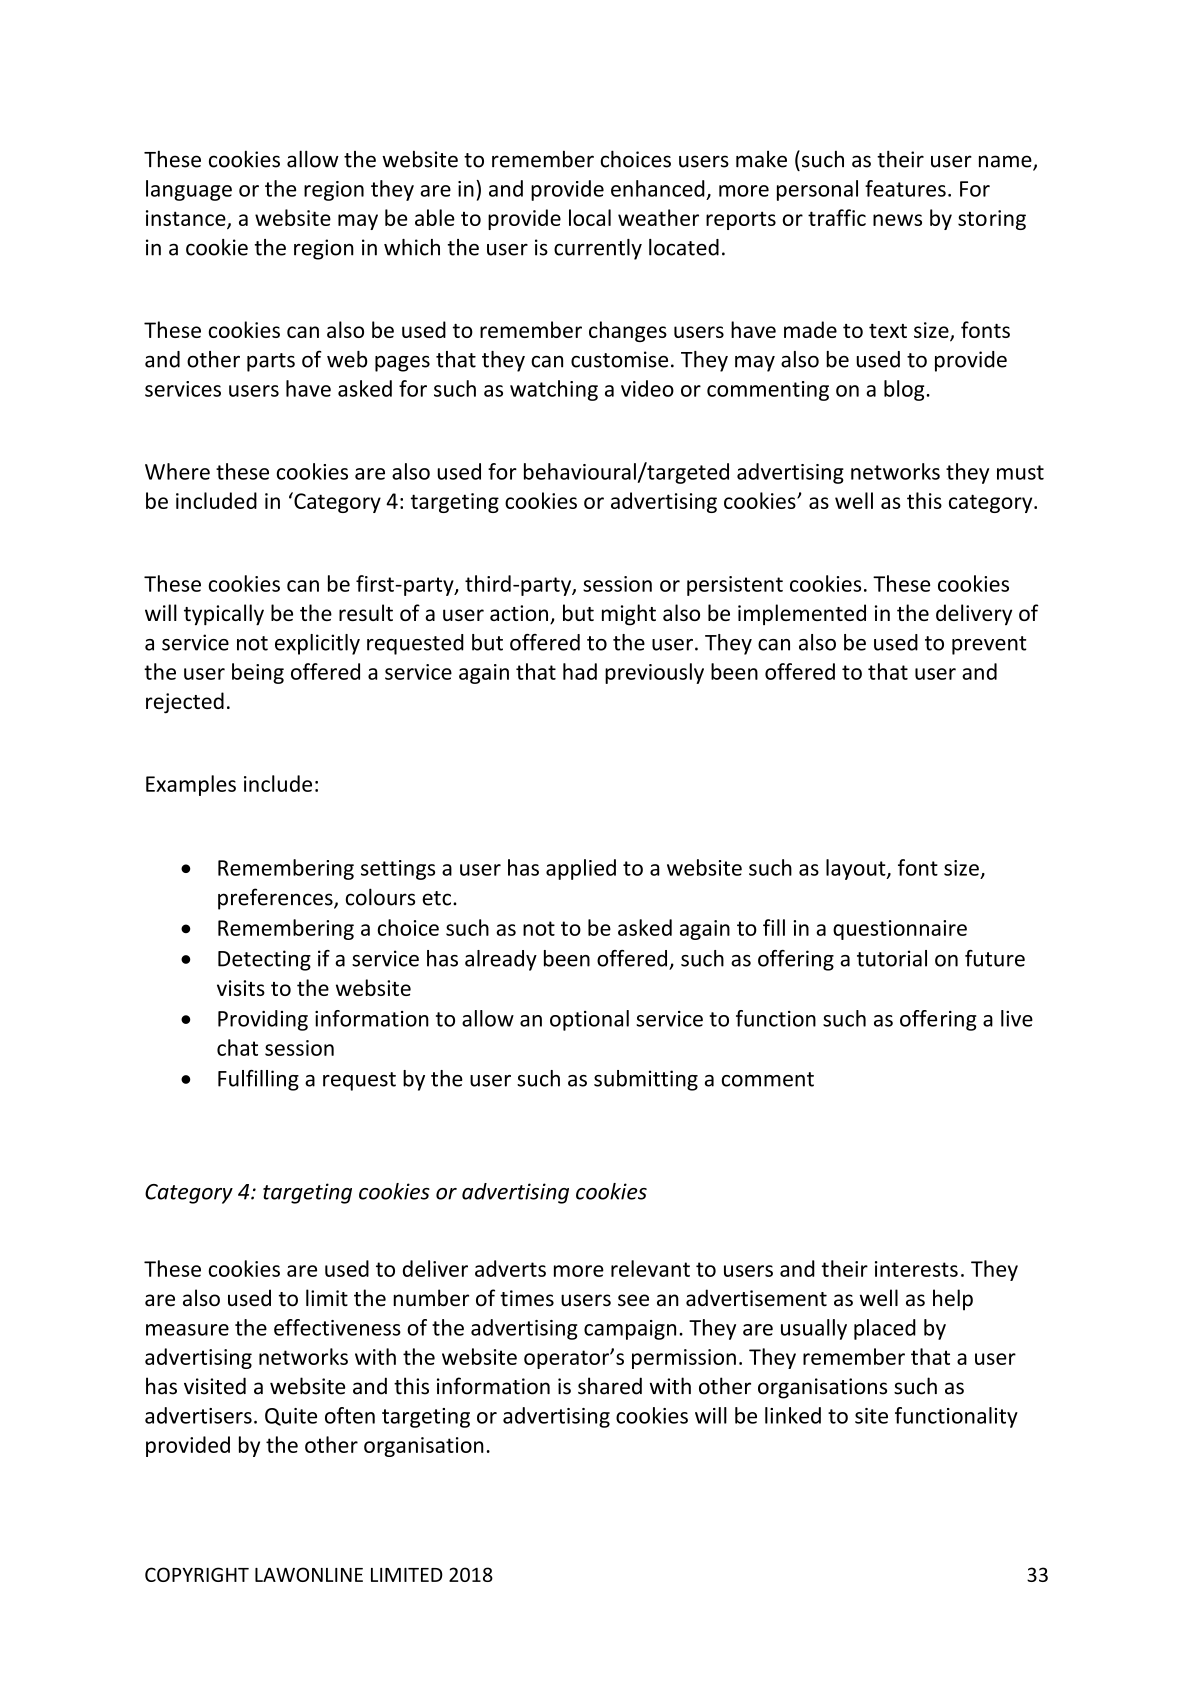  Describe the element at coordinates (905, 188) in the screenshot. I see `features` at that location.
